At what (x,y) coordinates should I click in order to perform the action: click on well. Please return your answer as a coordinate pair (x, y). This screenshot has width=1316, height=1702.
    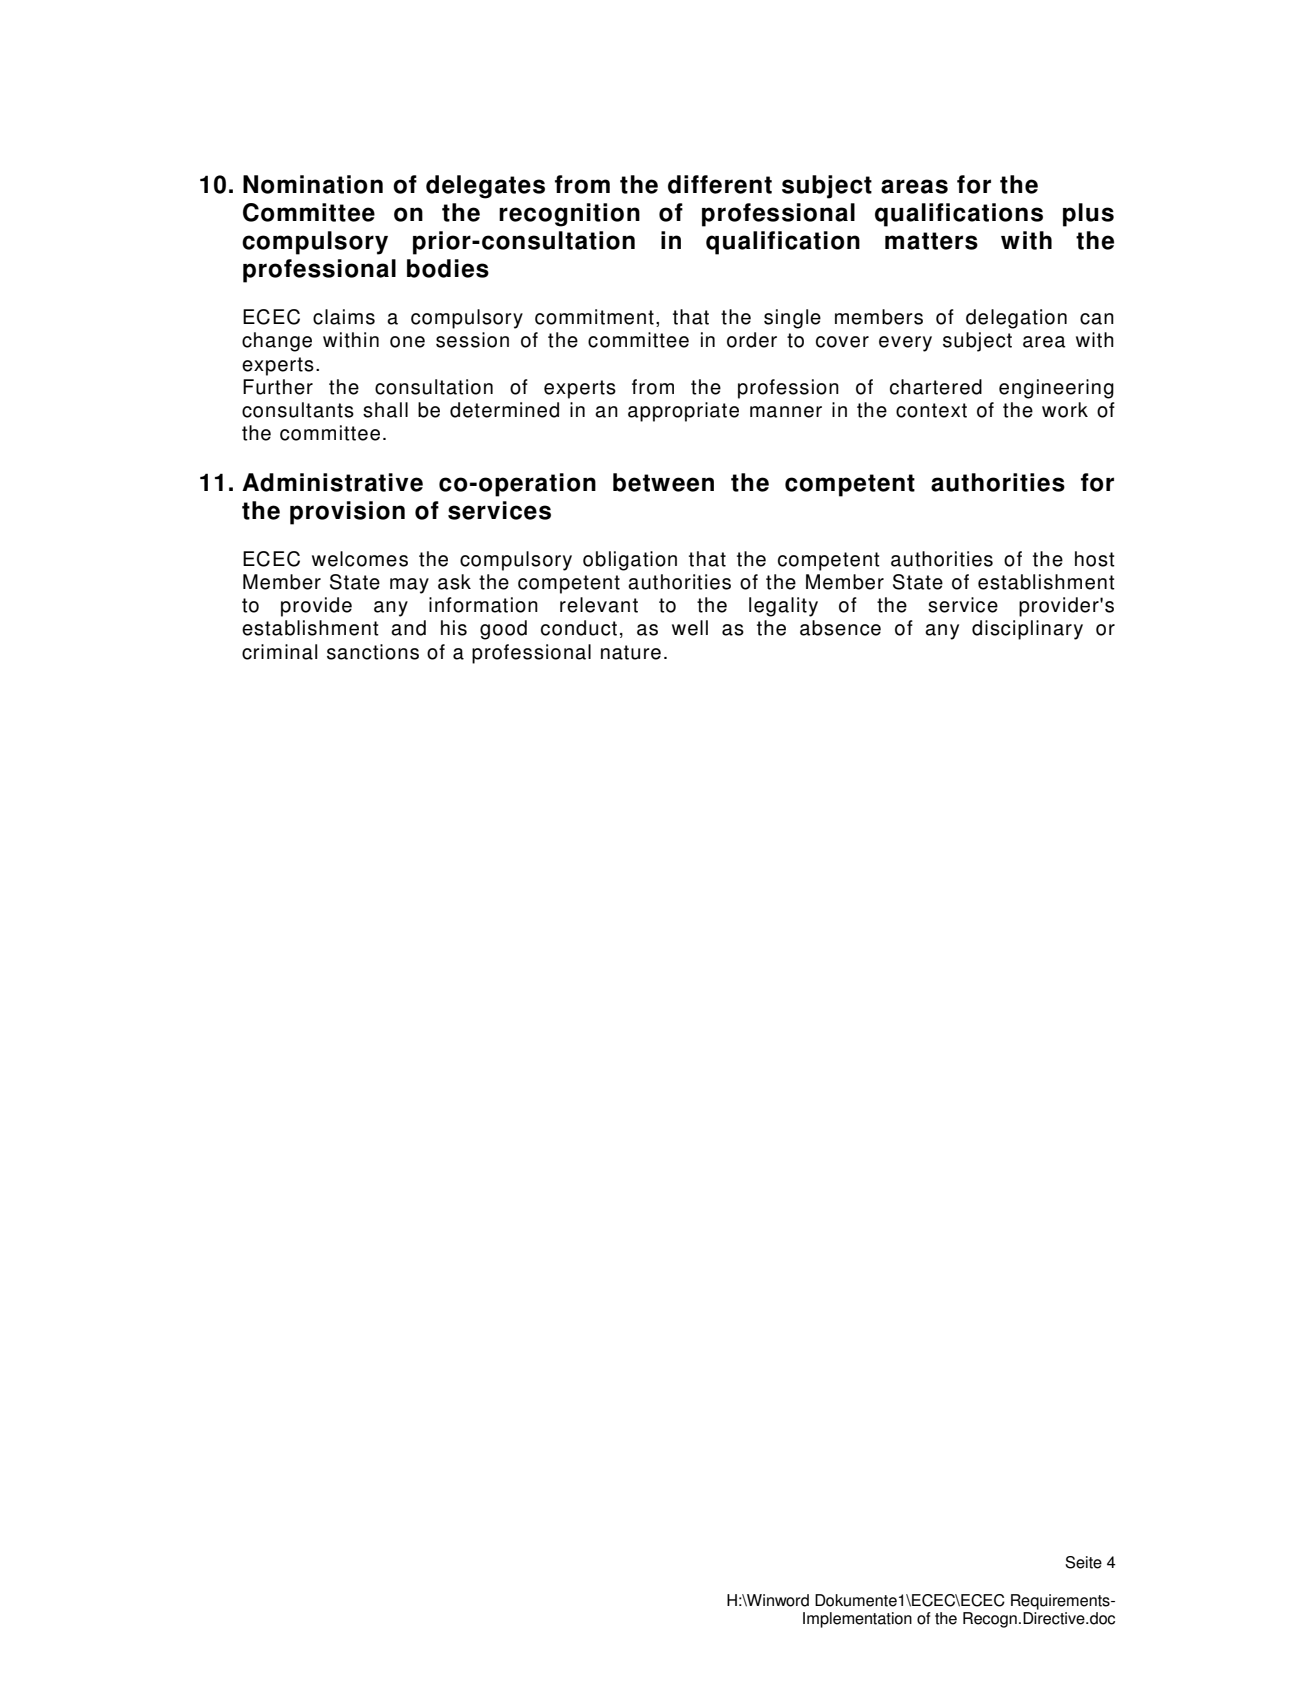
    Looking at the image, I should click on (690, 628).
